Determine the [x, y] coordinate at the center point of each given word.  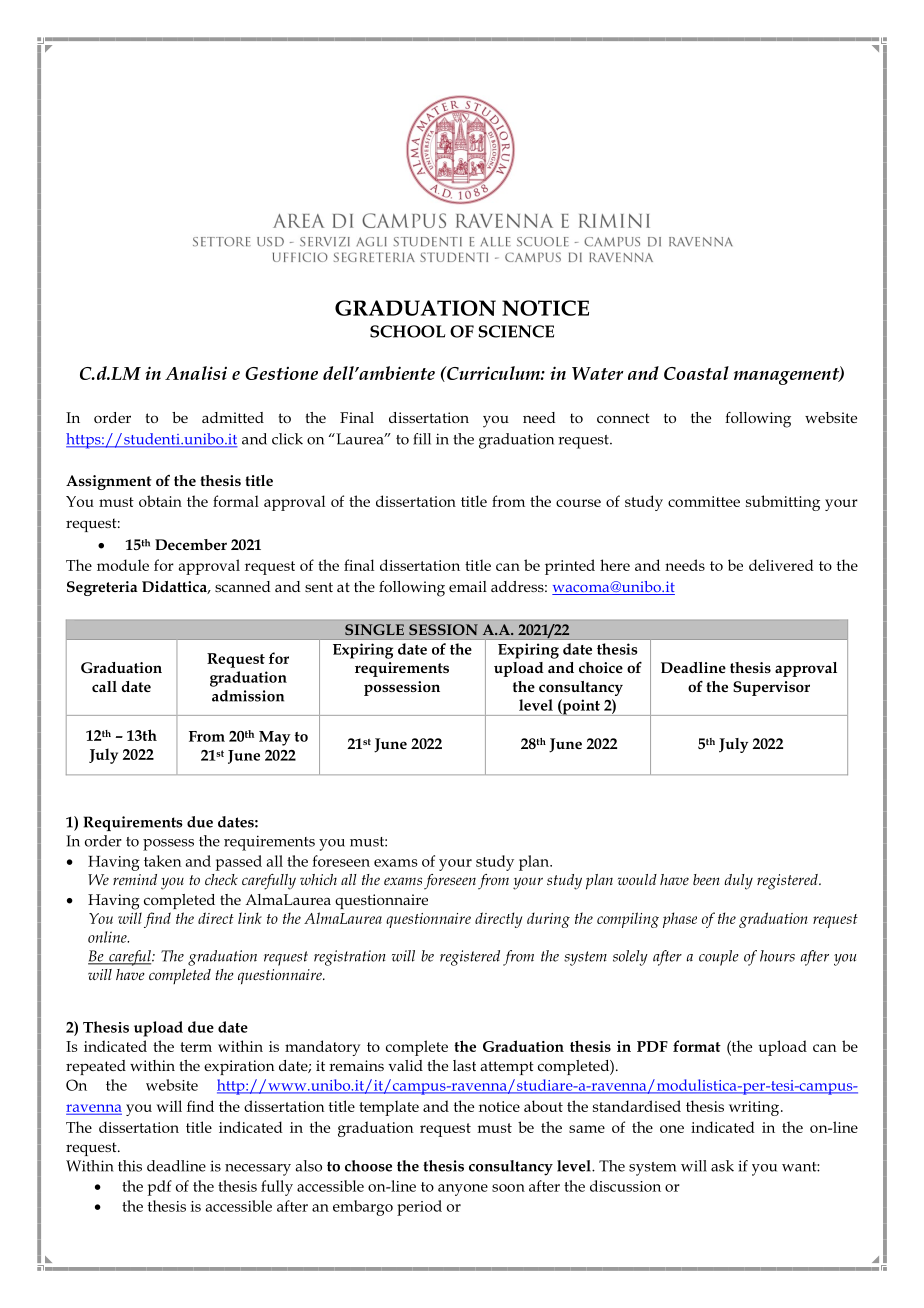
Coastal [696, 373]
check [221, 879]
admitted [233, 417]
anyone [463, 1190]
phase [680, 920]
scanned [242, 586]
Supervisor [771, 688]
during [548, 920]
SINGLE [374, 629]
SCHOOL [407, 331]
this [130, 1166]
